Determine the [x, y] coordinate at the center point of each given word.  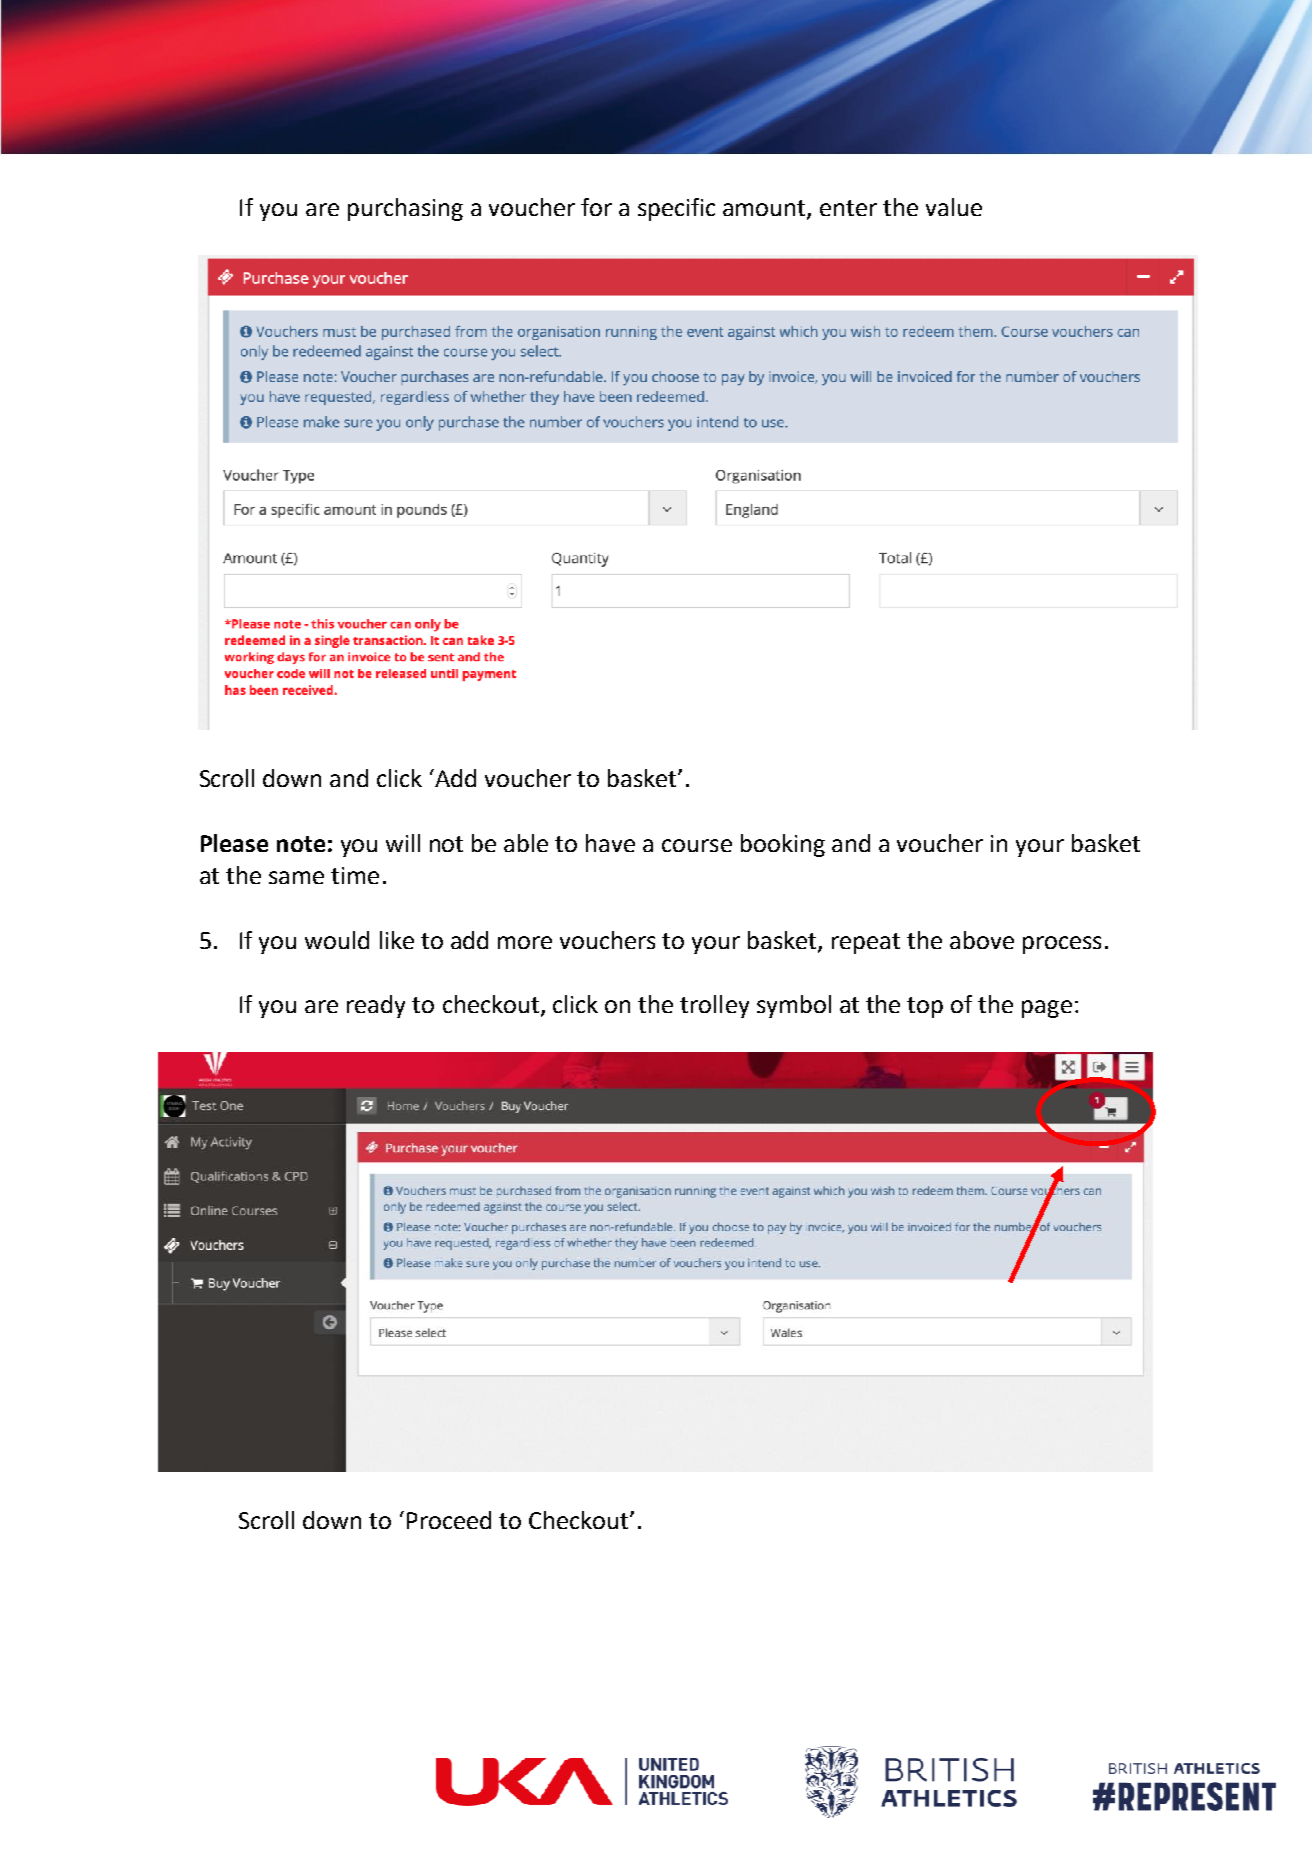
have [610, 843]
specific [676, 209]
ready [376, 1006]
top [925, 1007]
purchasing [405, 209]
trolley [714, 1006]
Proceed [449, 1520]
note [301, 844]
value [954, 207]
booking [783, 845]
